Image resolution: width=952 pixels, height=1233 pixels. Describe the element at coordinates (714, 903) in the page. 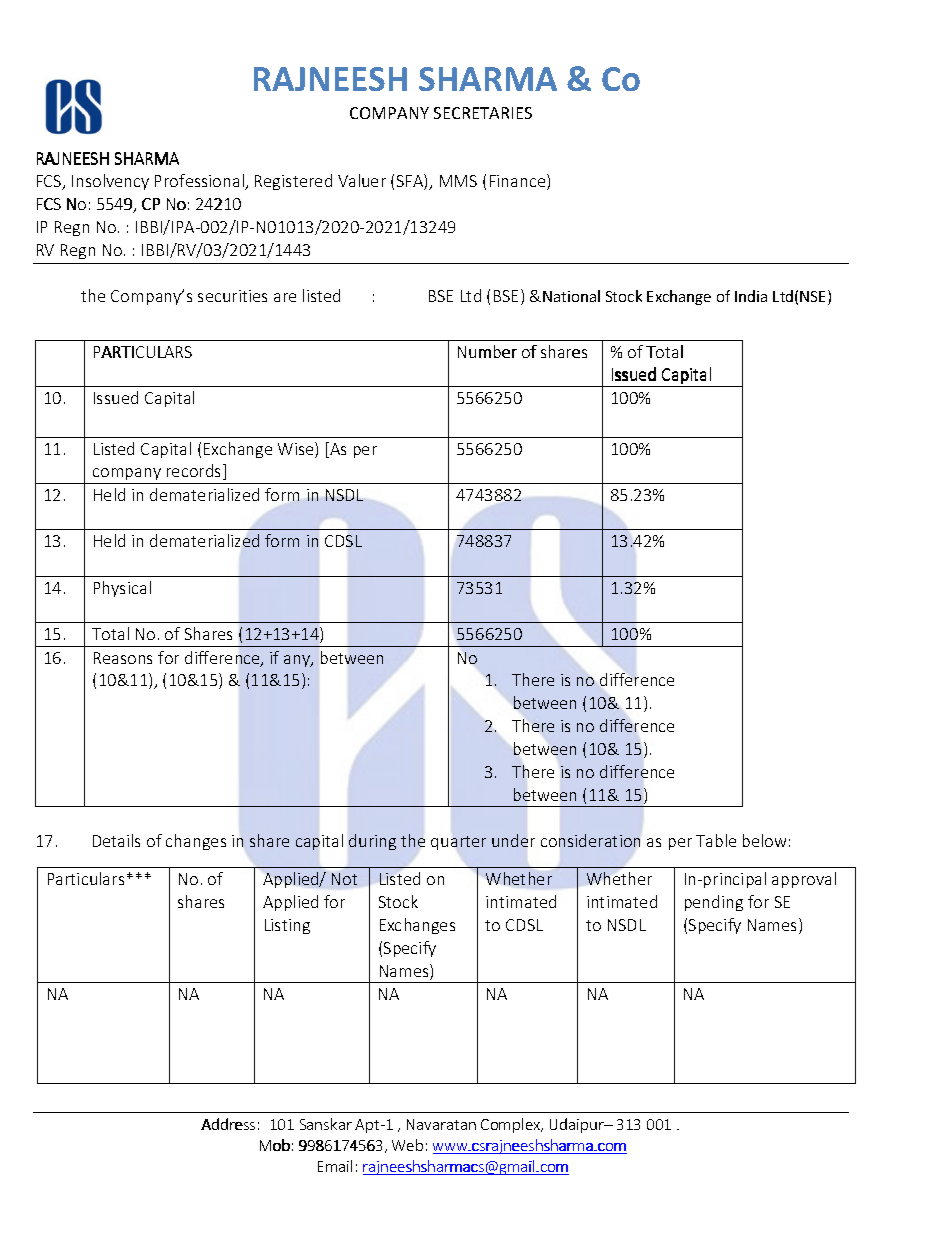

I see `pending` at that location.
